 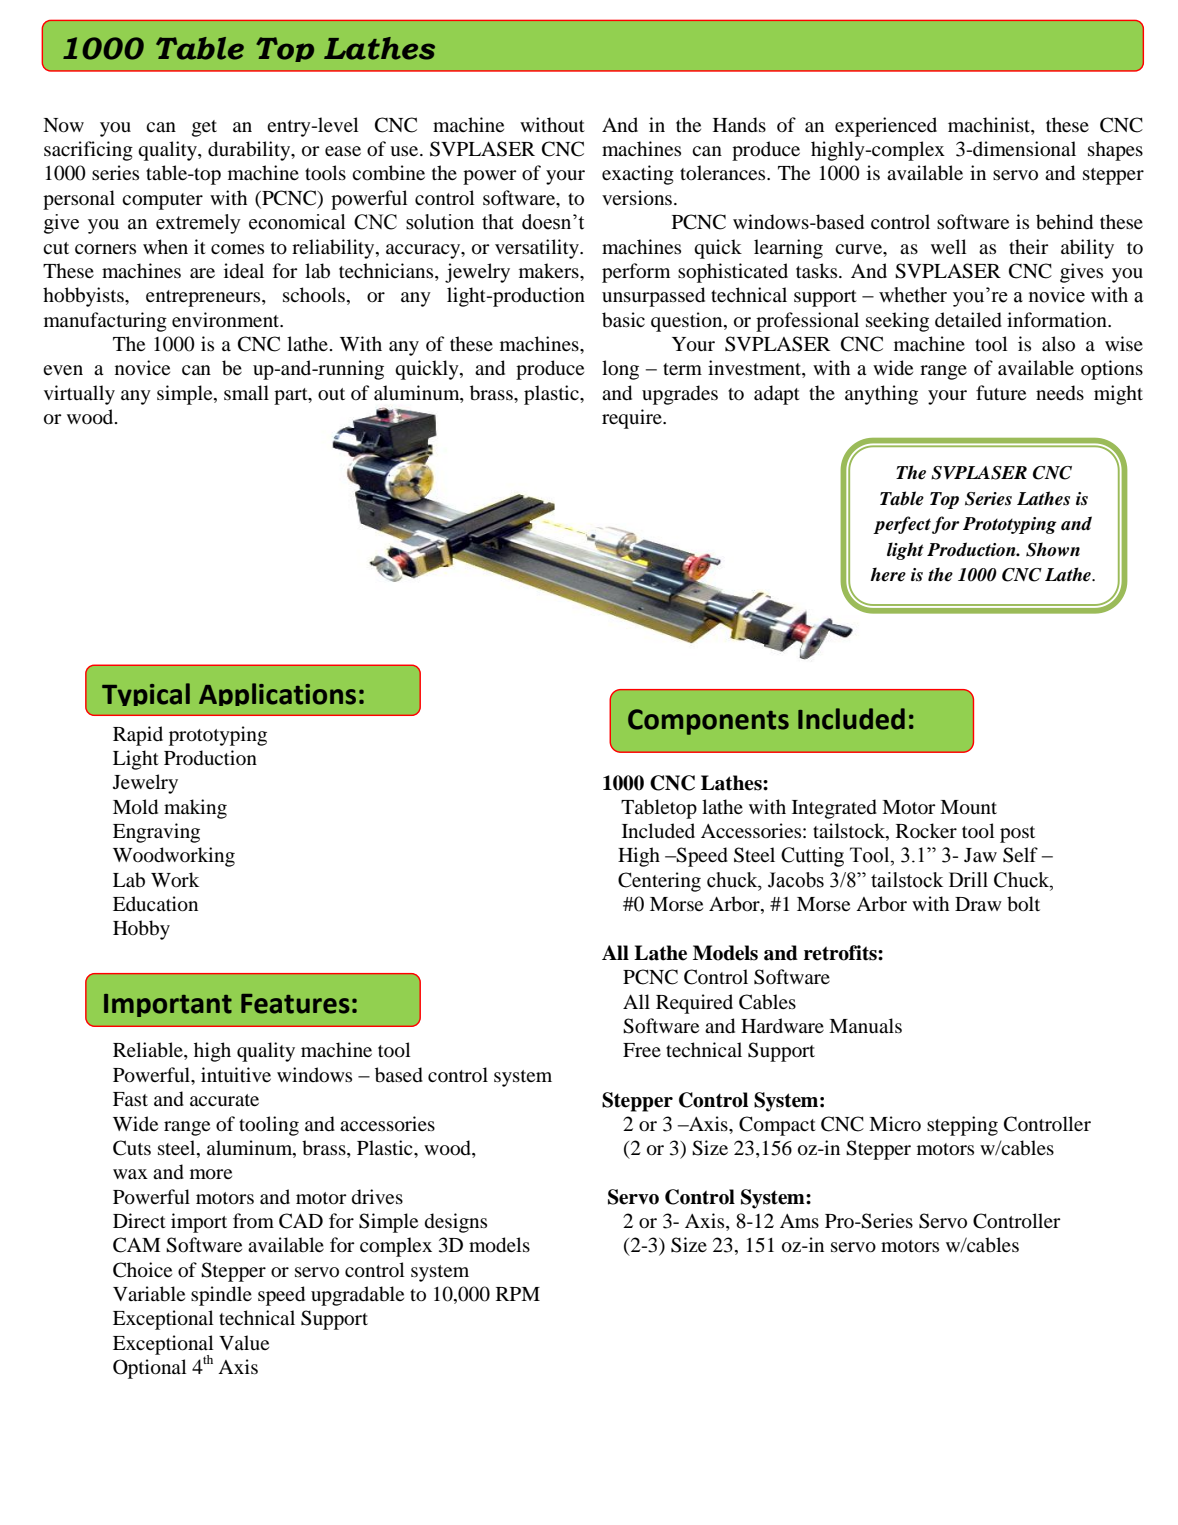 What do you see at coordinates (708, 722) in the screenshot?
I see `Components` at bounding box center [708, 722].
